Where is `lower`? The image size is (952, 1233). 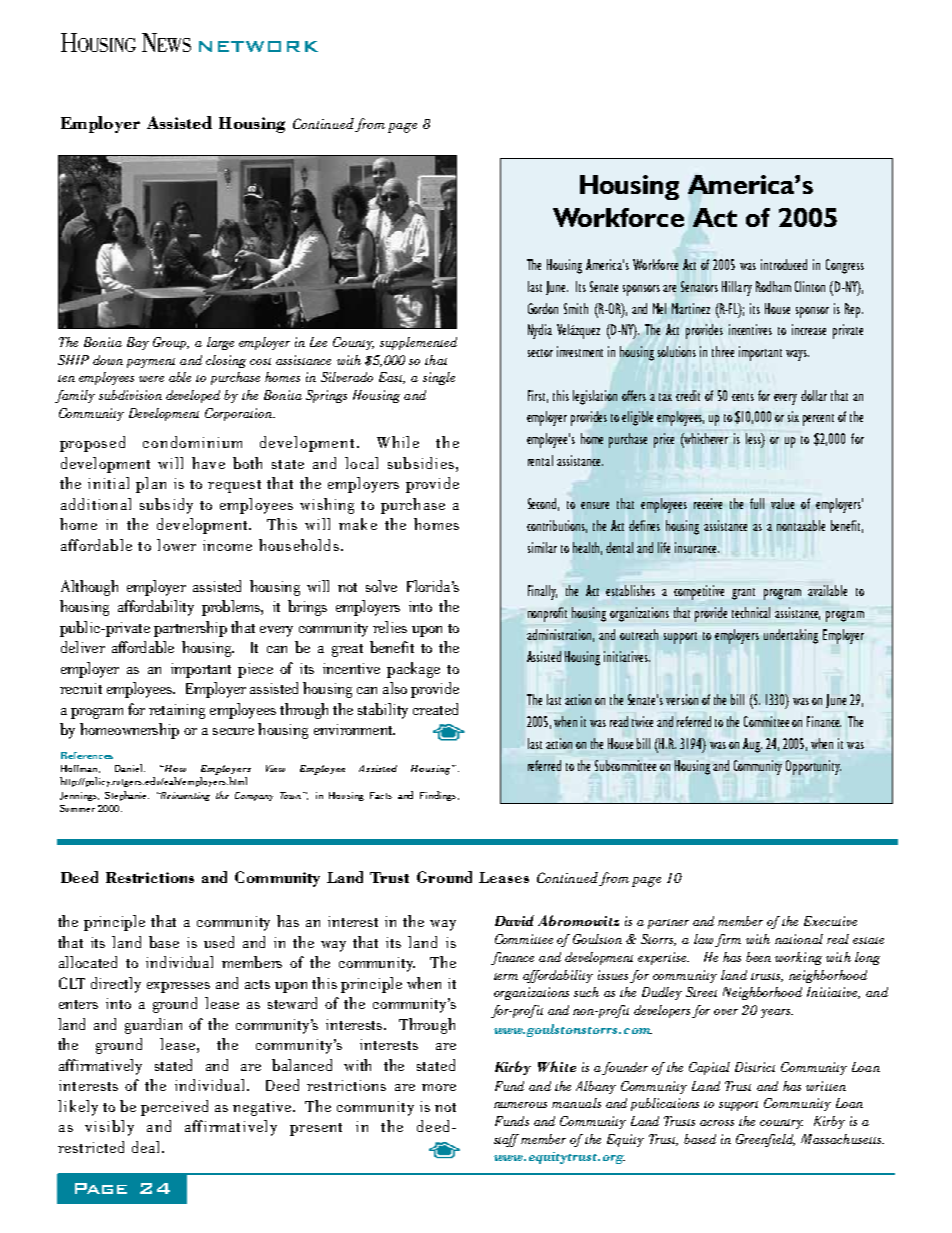
lower is located at coordinates (176, 545).
